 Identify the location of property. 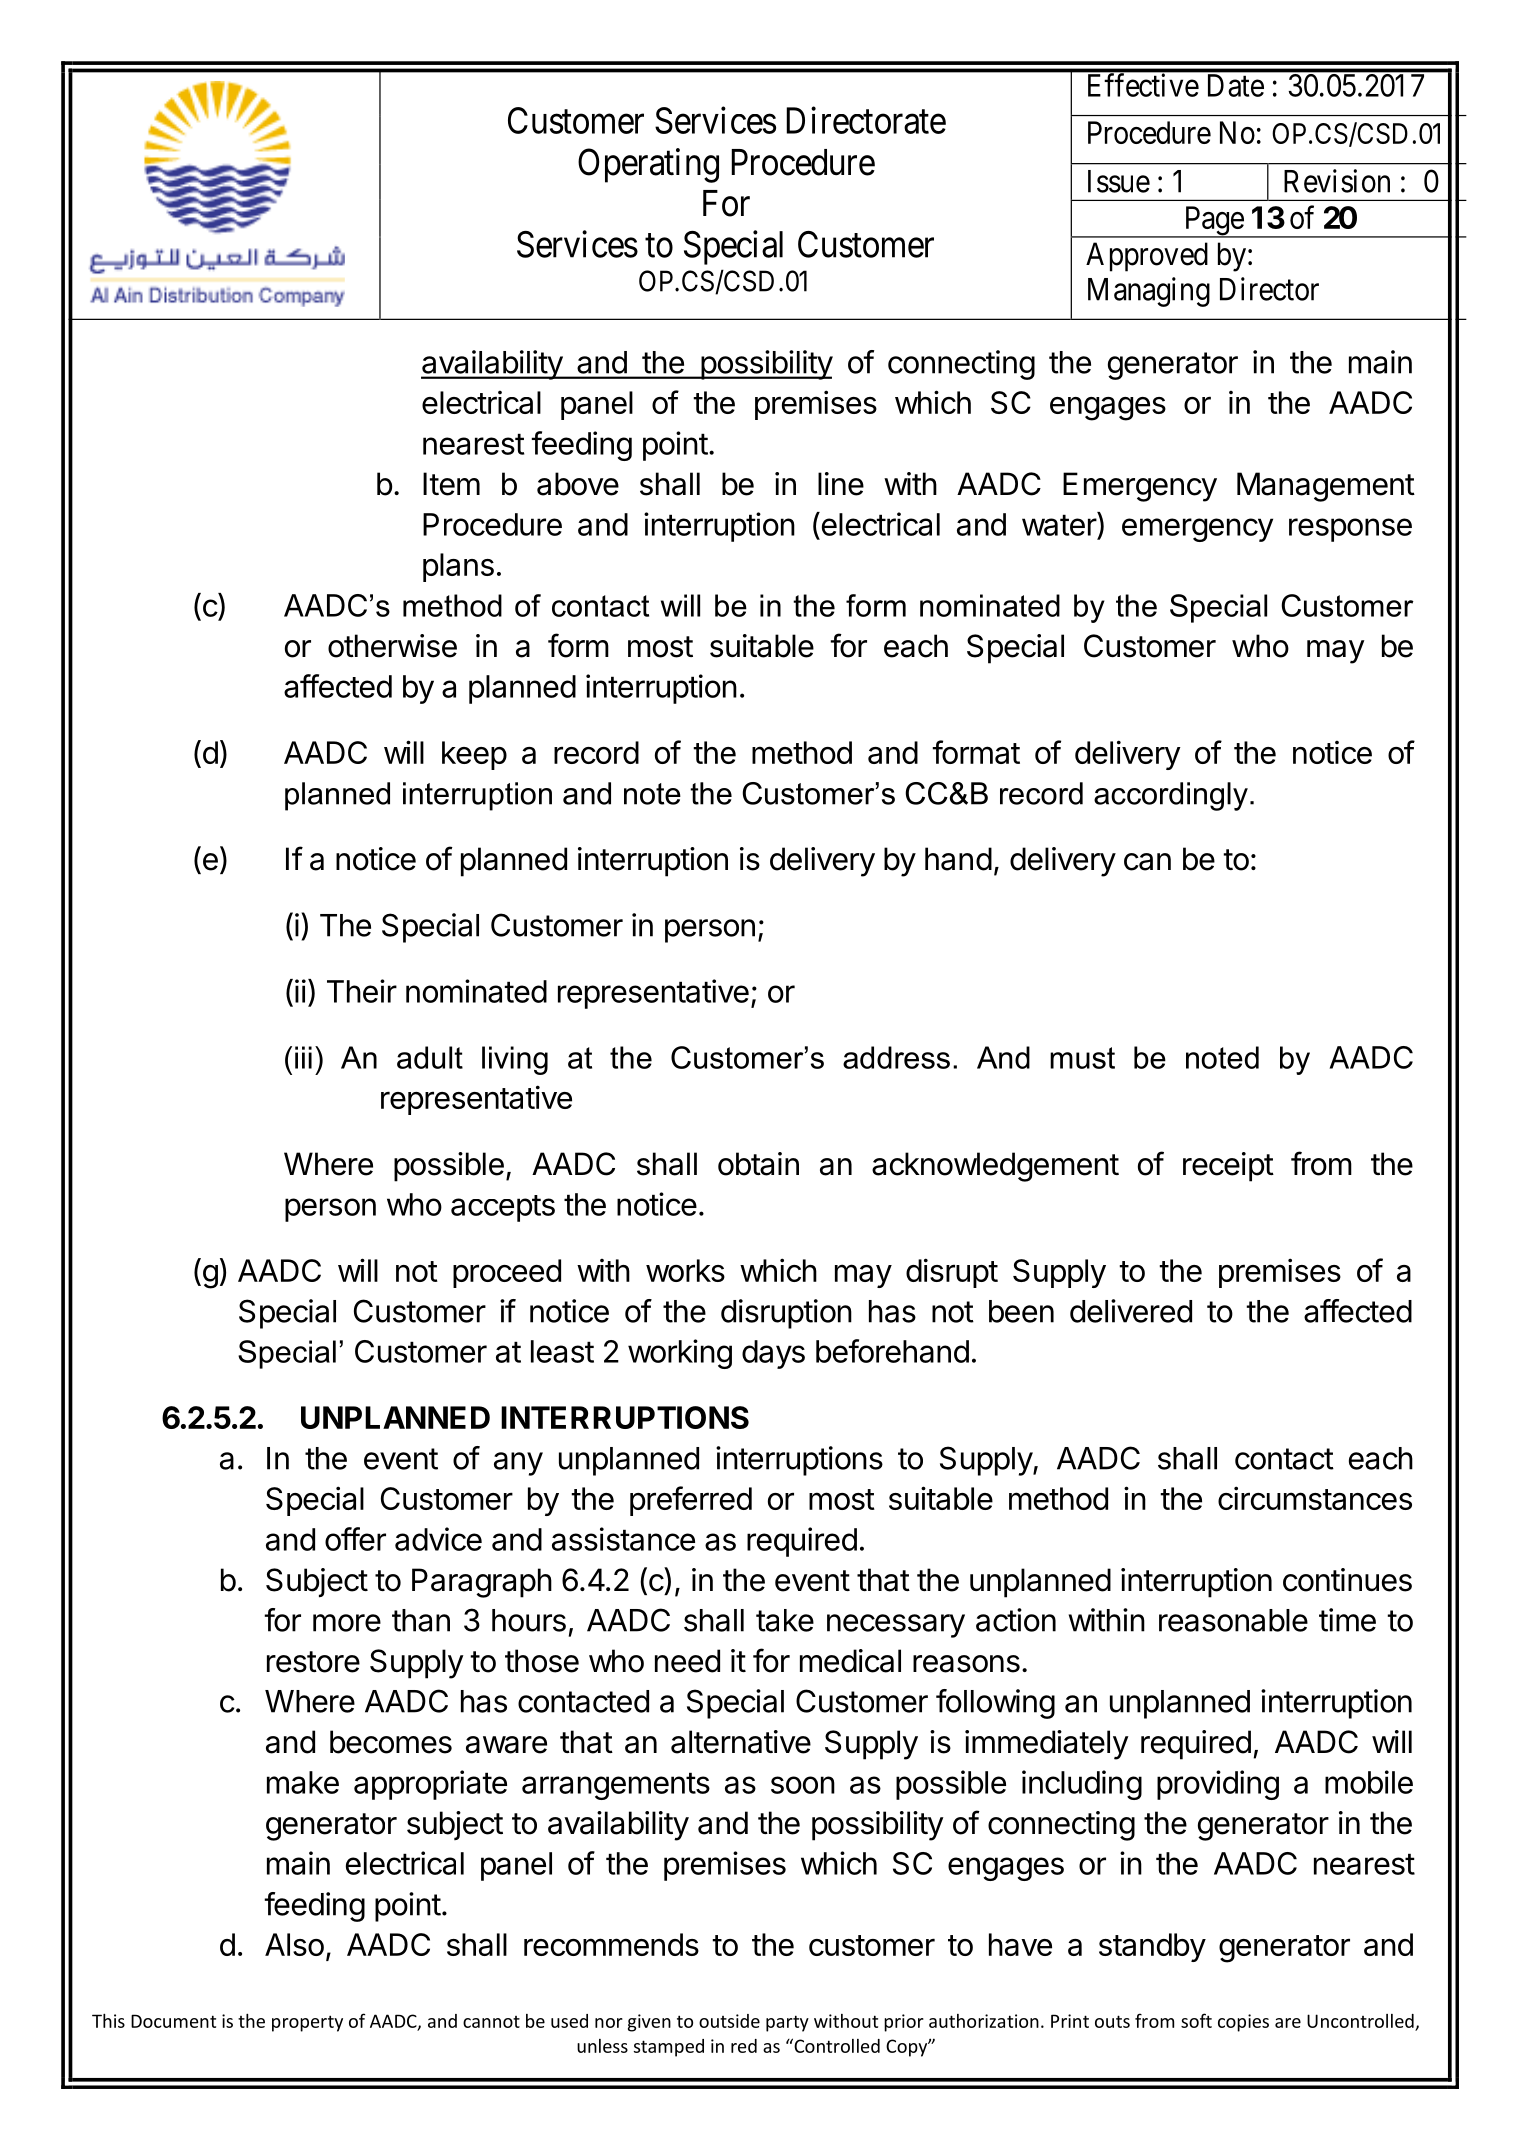
(307, 2023).
